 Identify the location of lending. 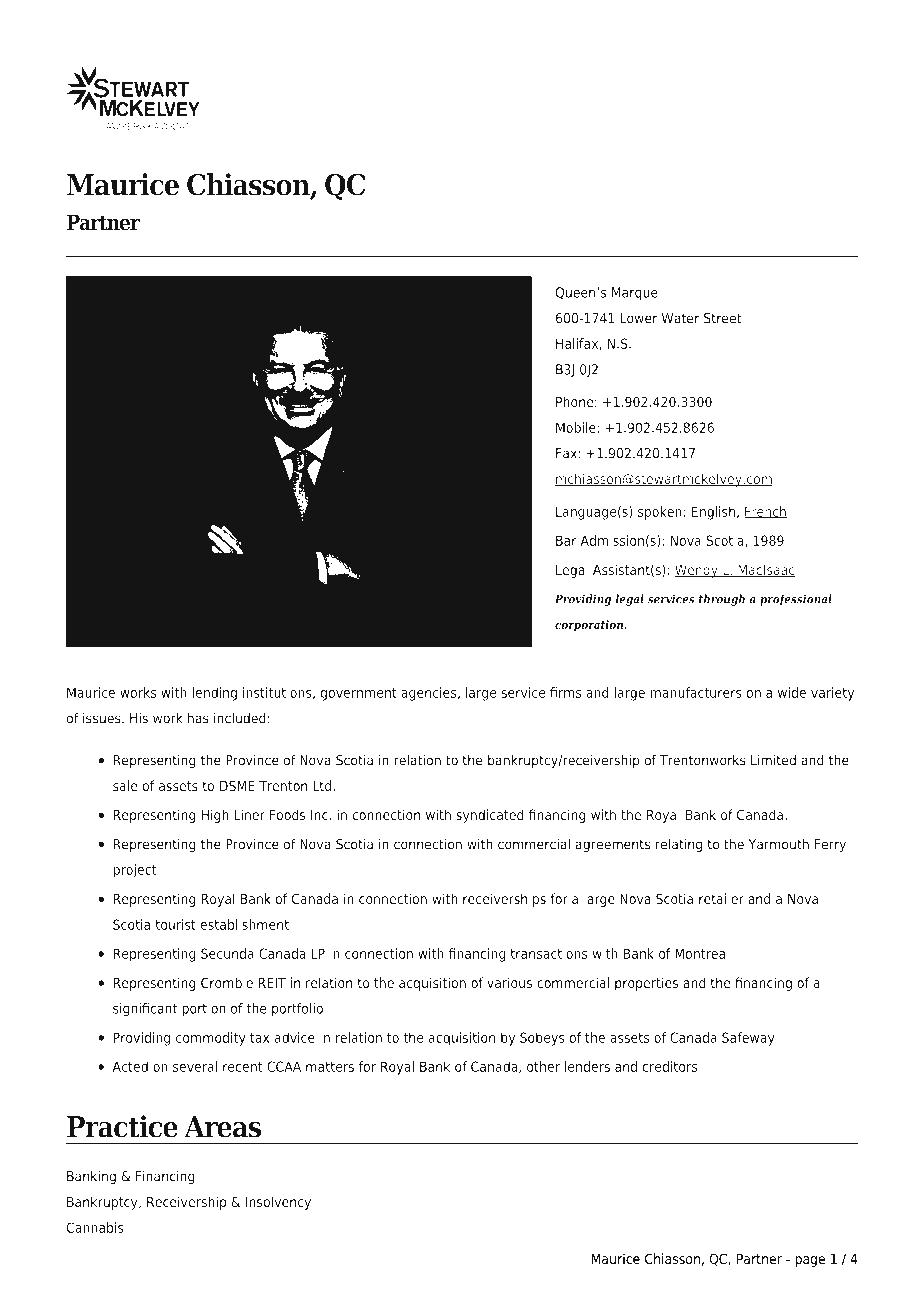
(214, 694).
